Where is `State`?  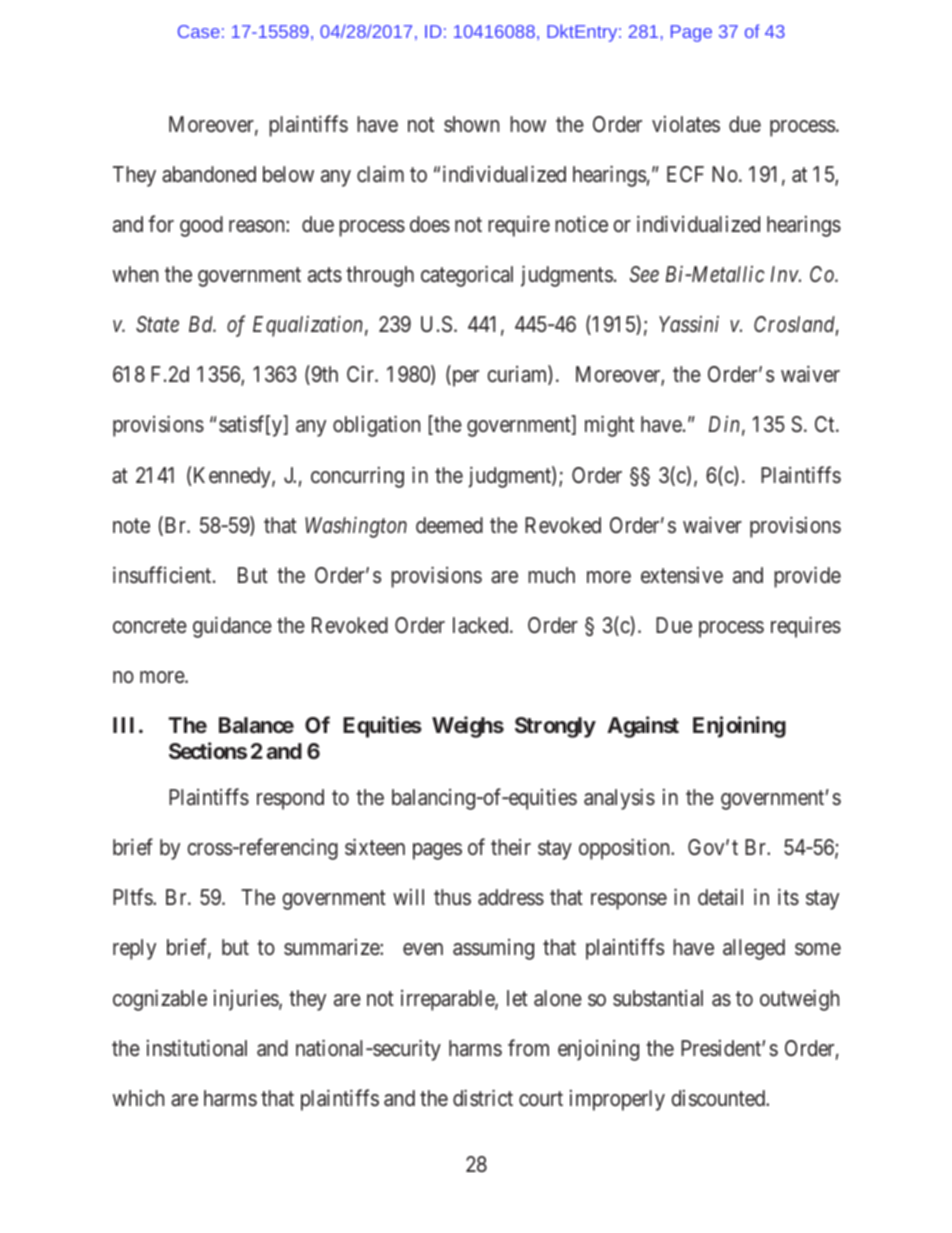 State is located at coordinates (157, 324).
